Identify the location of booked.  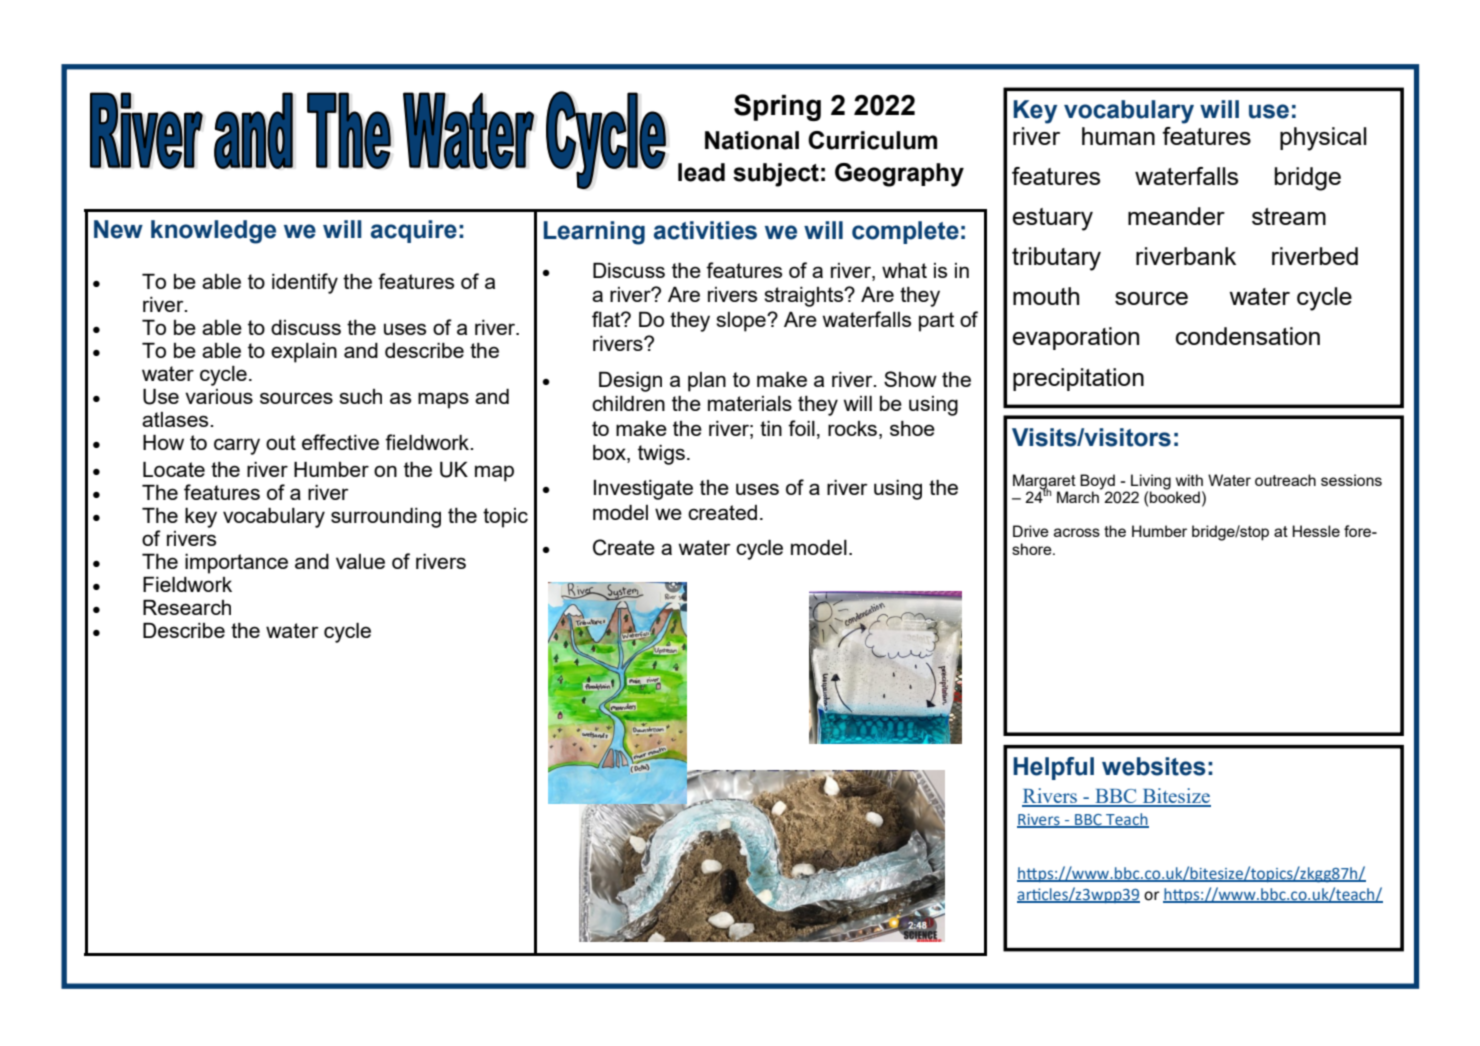
(1175, 496).
